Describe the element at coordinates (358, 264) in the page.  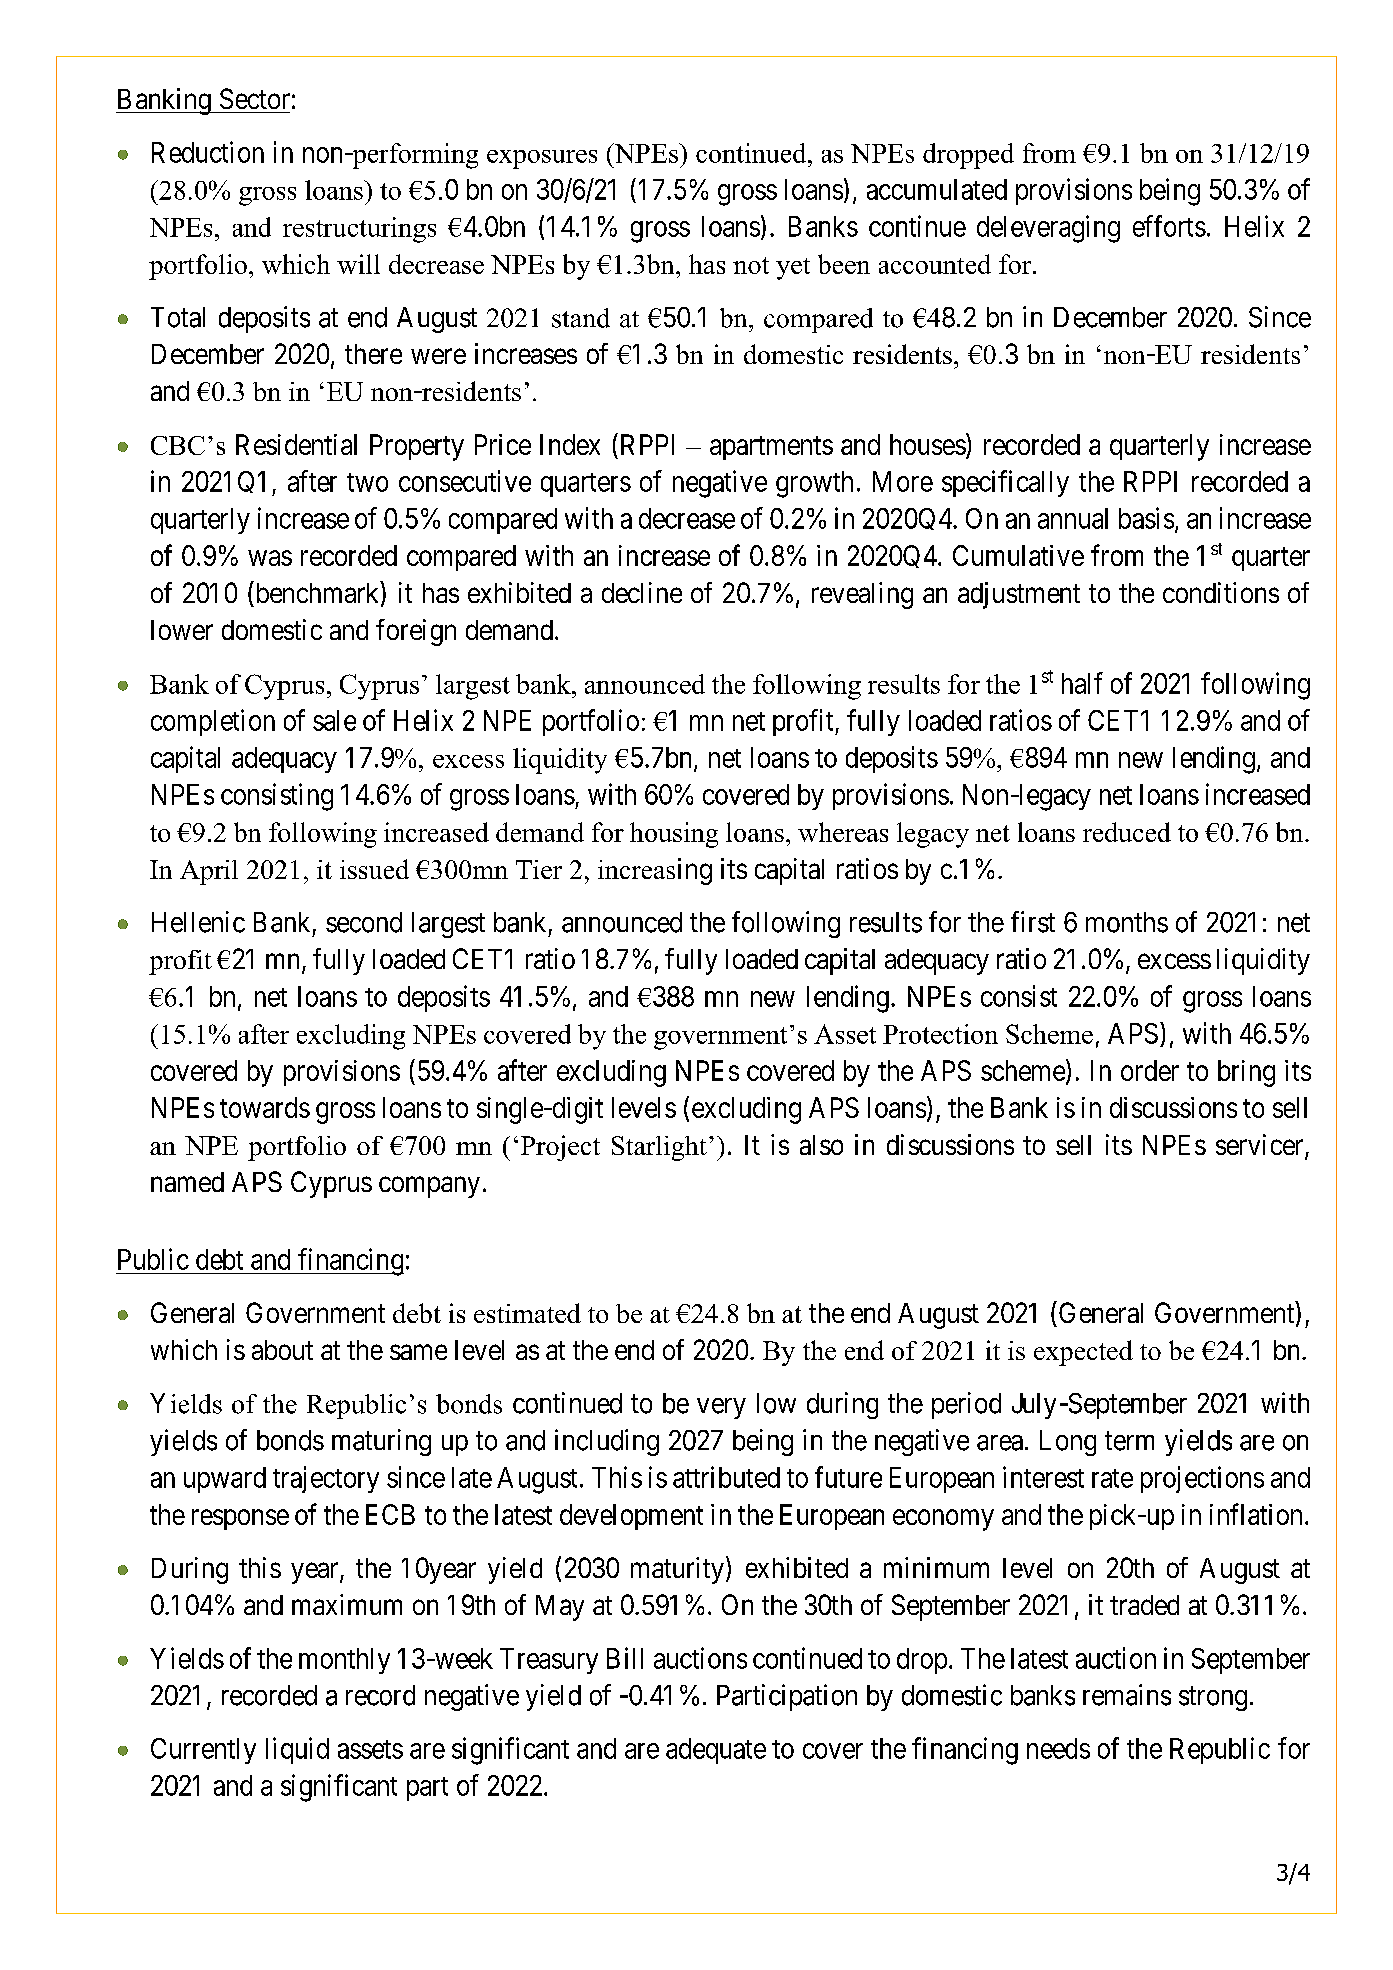
I see `will` at that location.
